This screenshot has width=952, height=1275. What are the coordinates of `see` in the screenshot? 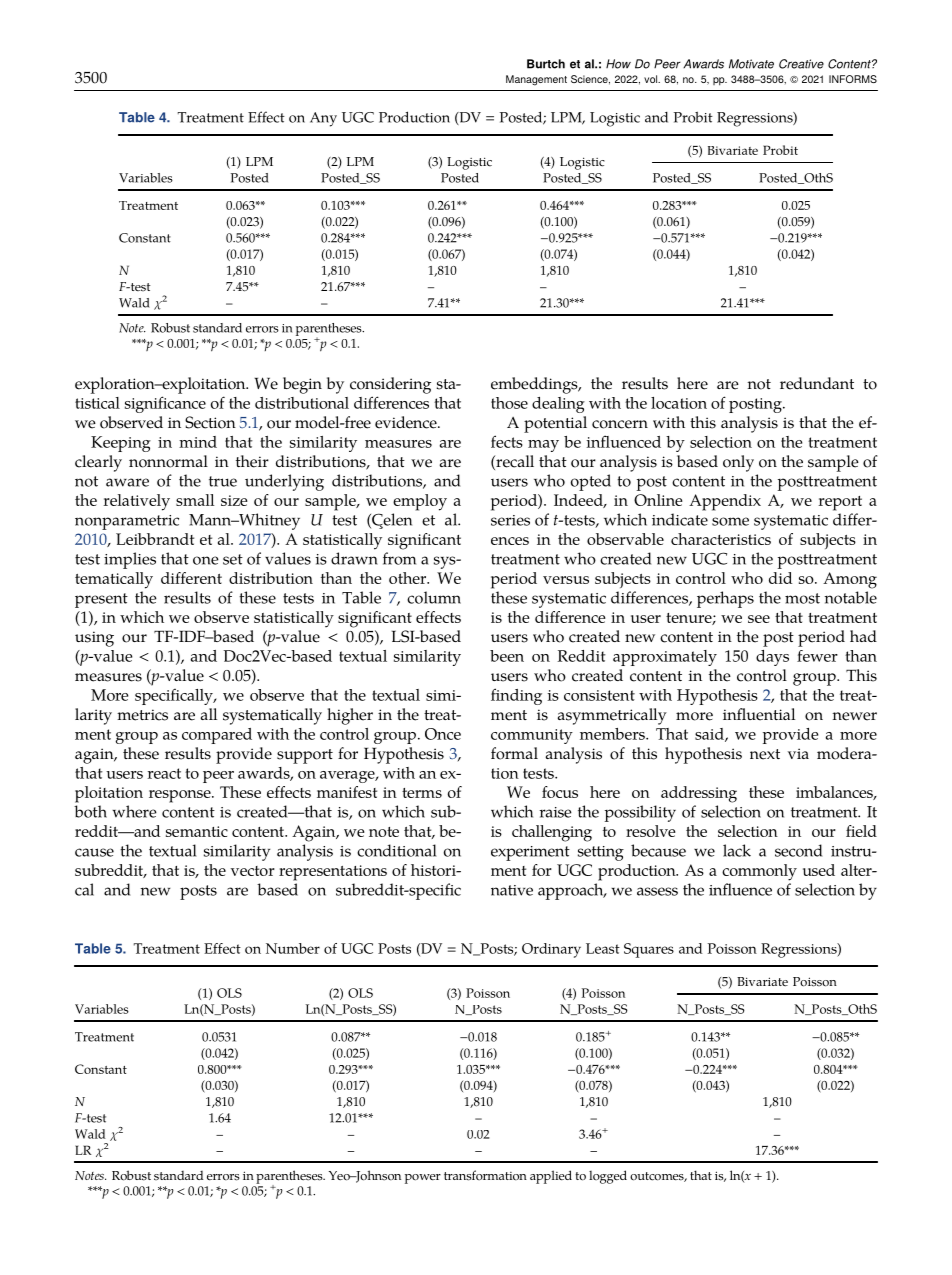 It's located at (759, 619).
